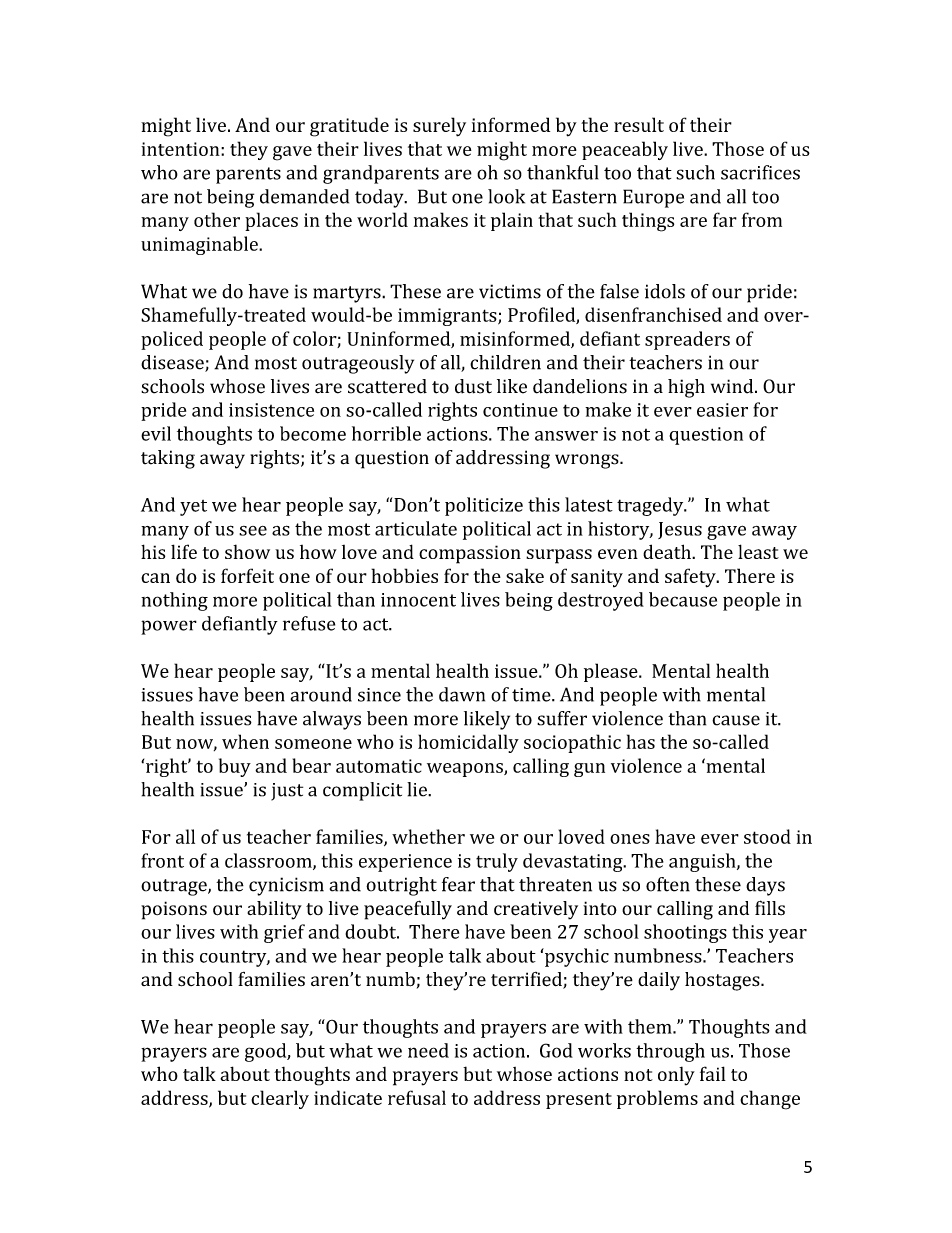  What do you see at coordinates (217, 219) in the image?
I see `other` at bounding box center [217, 219].
